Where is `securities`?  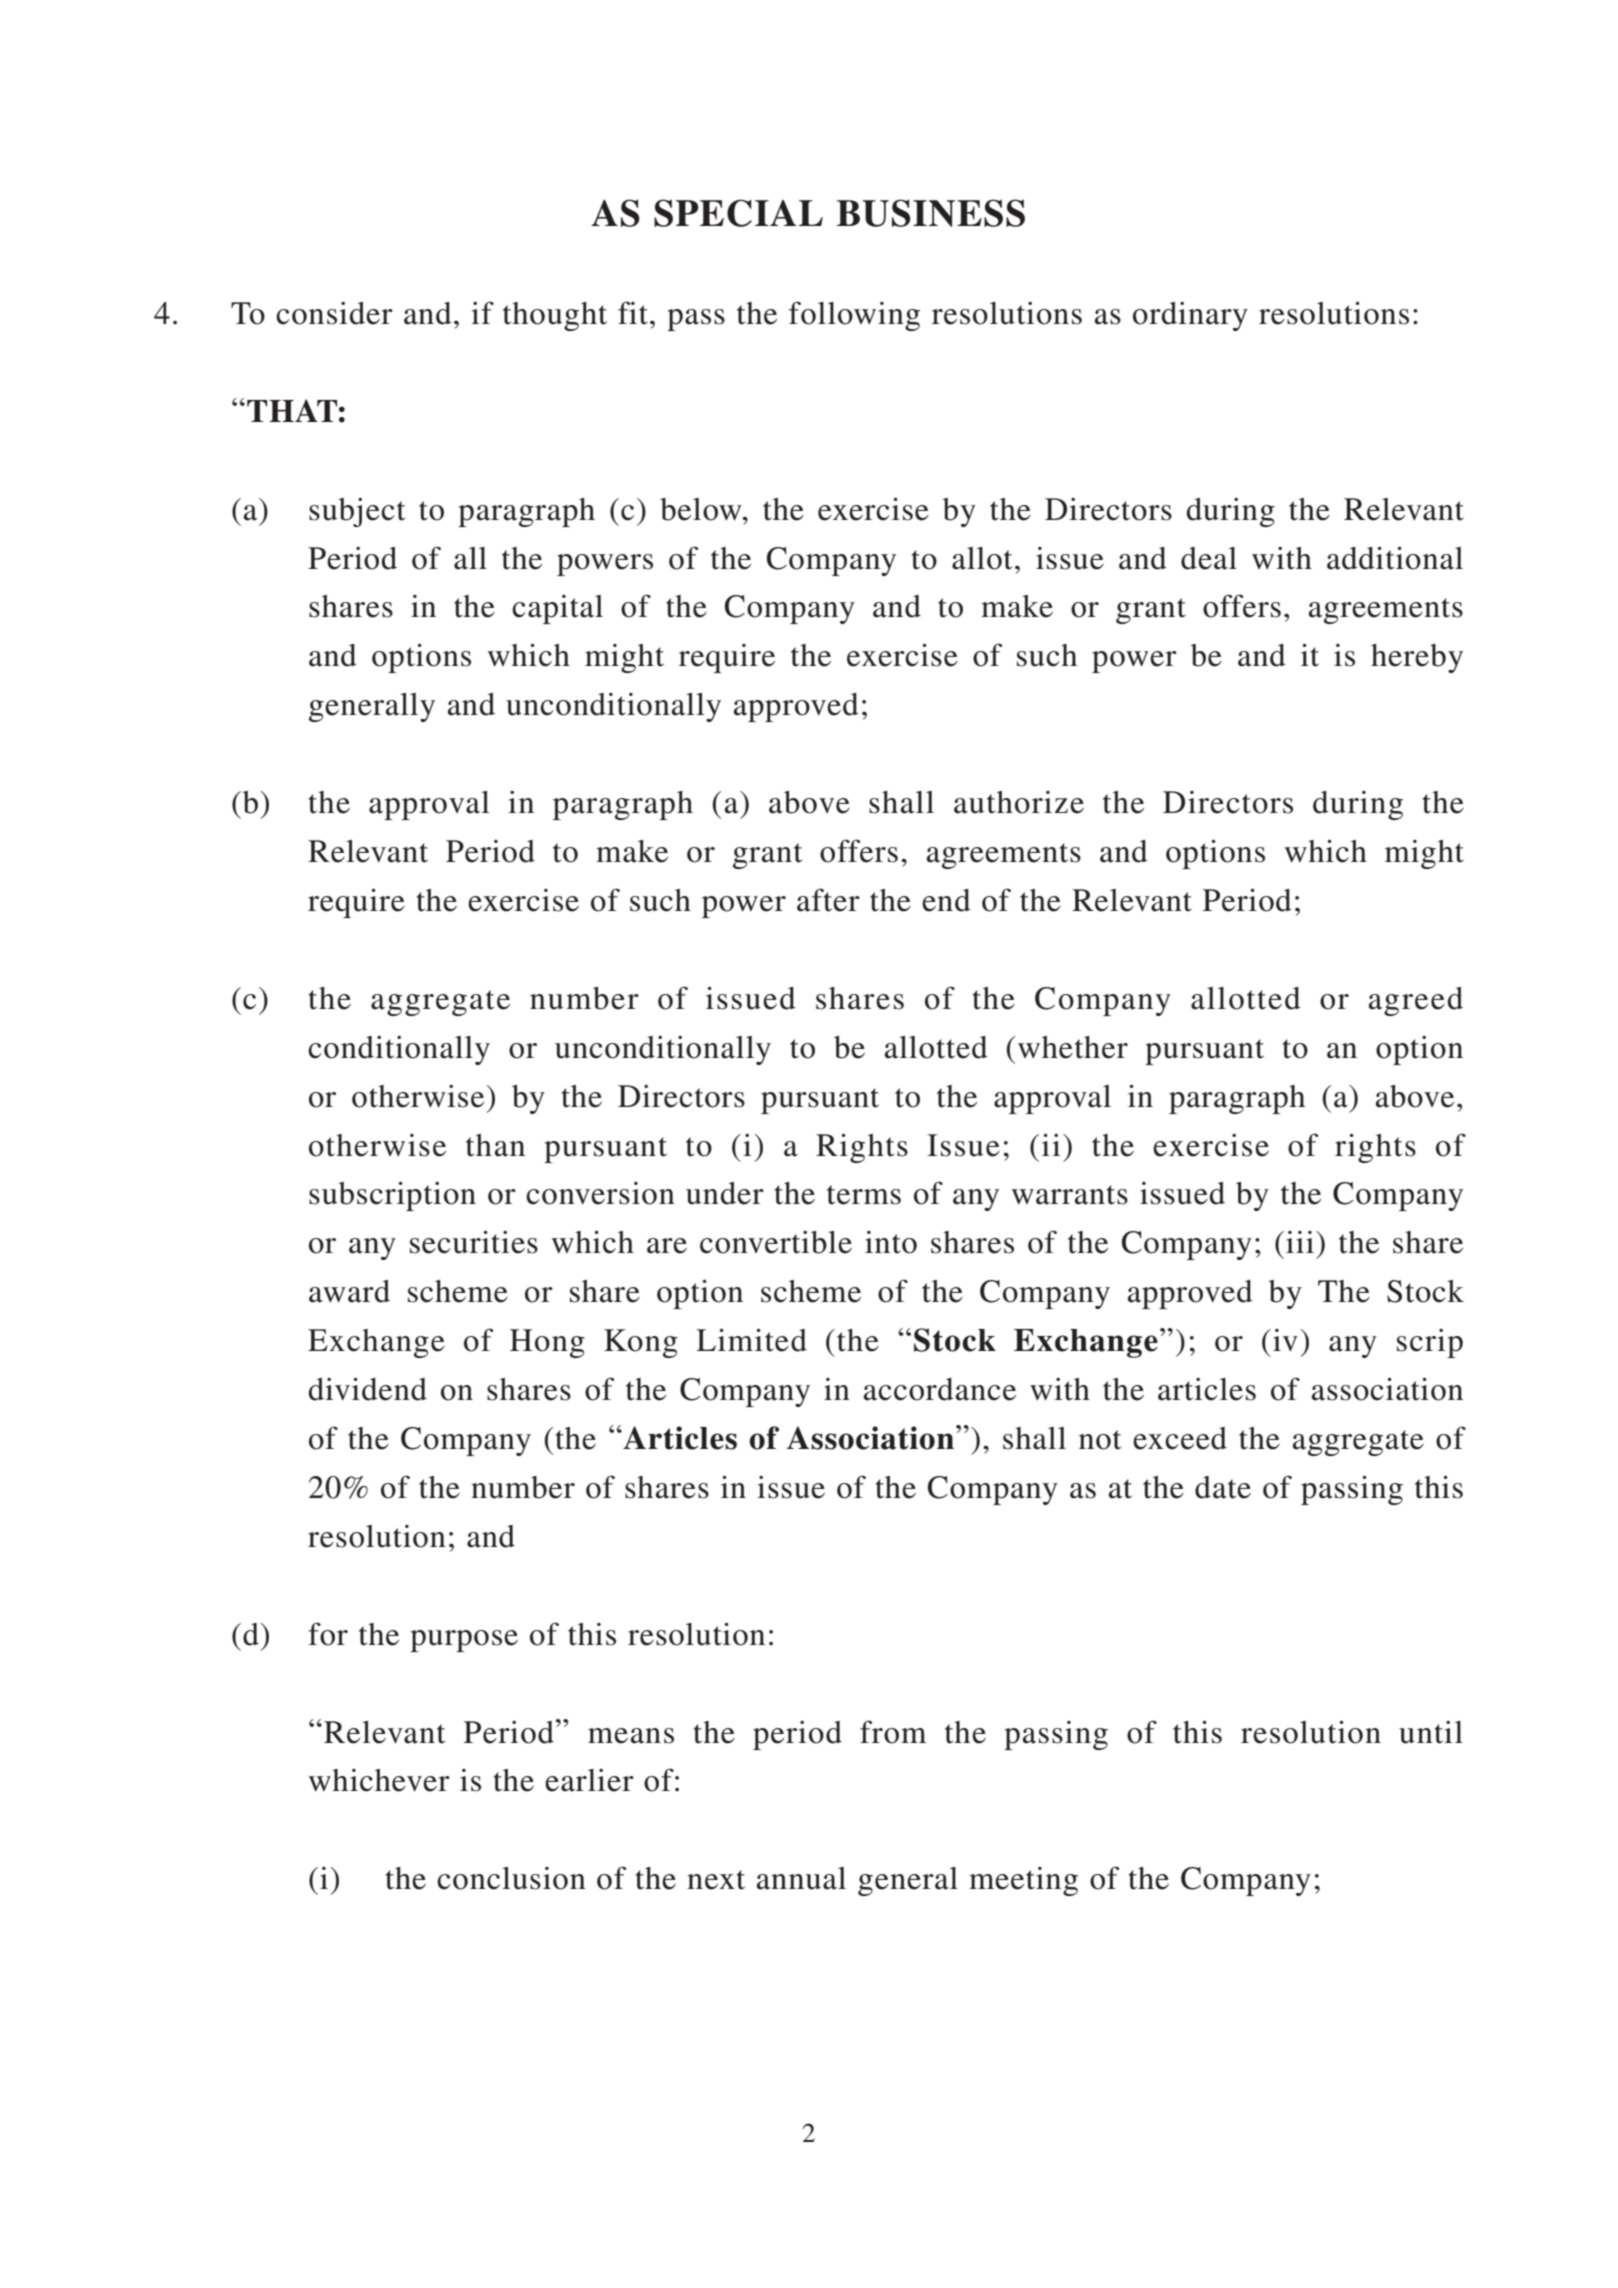 securities is located at coordinates (474, 1242).
